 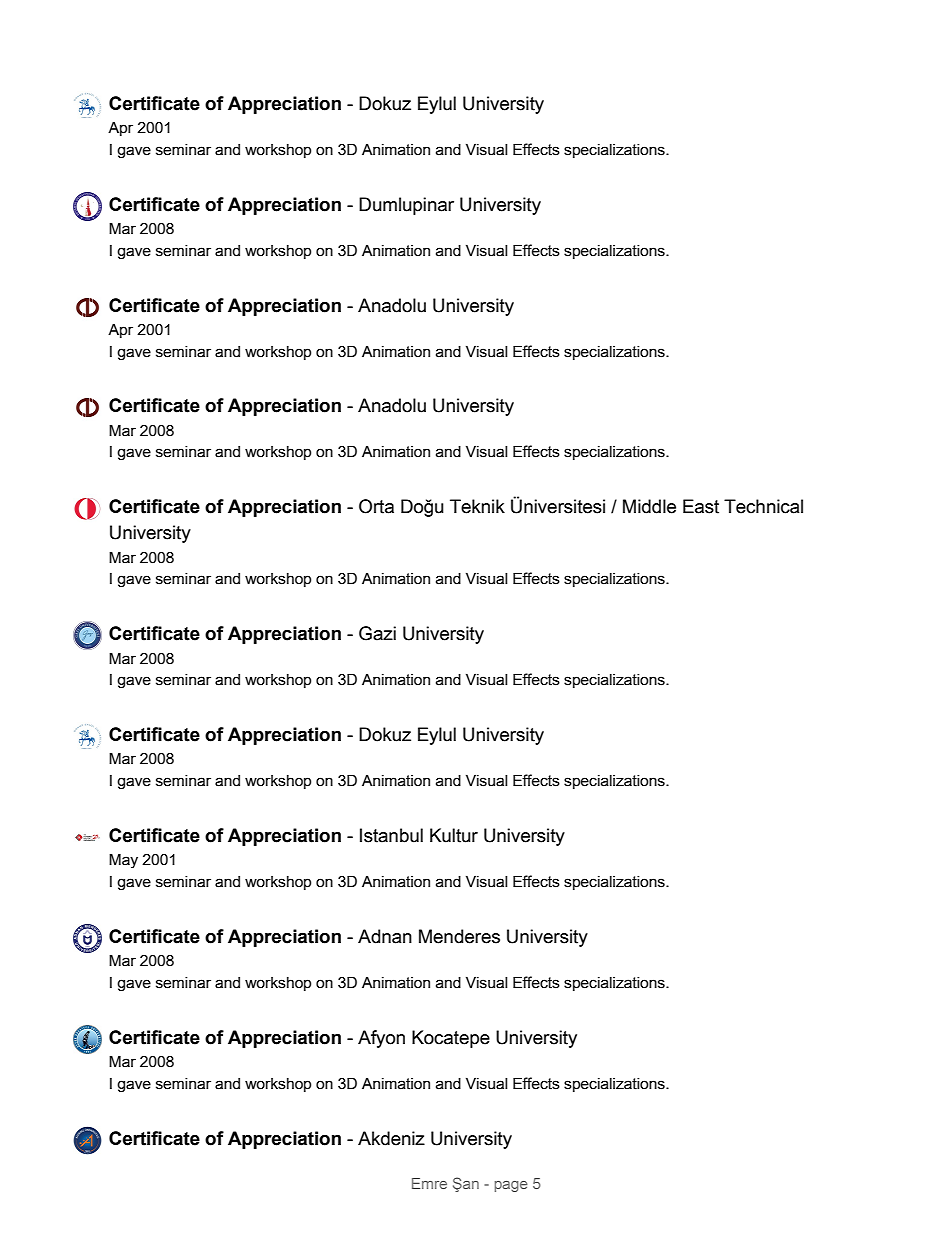 What do you see at coordinates (649, 506) in the screenshot?
I see `Middle` at bounding box center [649, 506].
